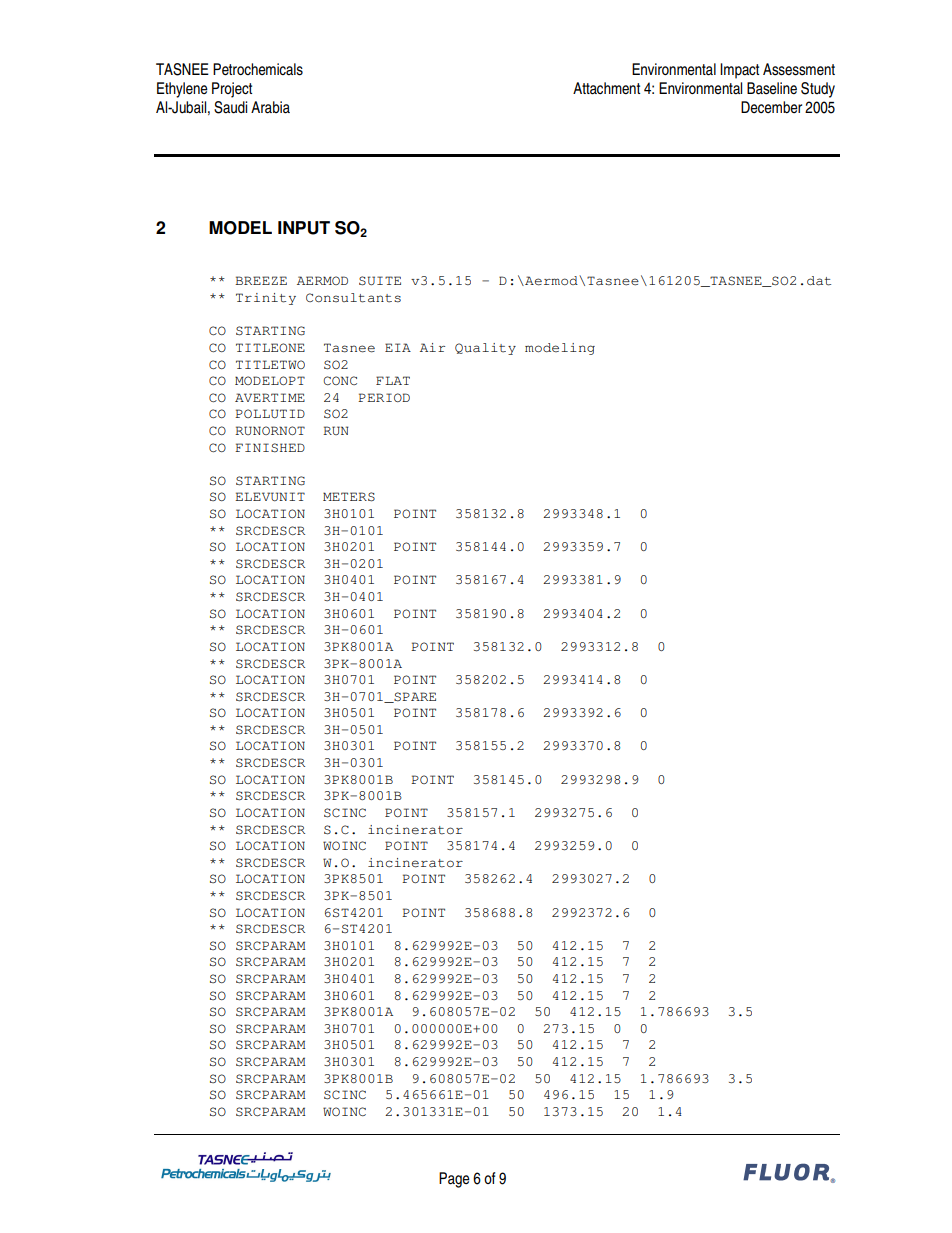 Image resolution: width=952 pixels, height=1233 pixels. What do you see at coordinates (384, 397) in the screenshot?
I see `PERIOD` at bounding box center [384, 397].
